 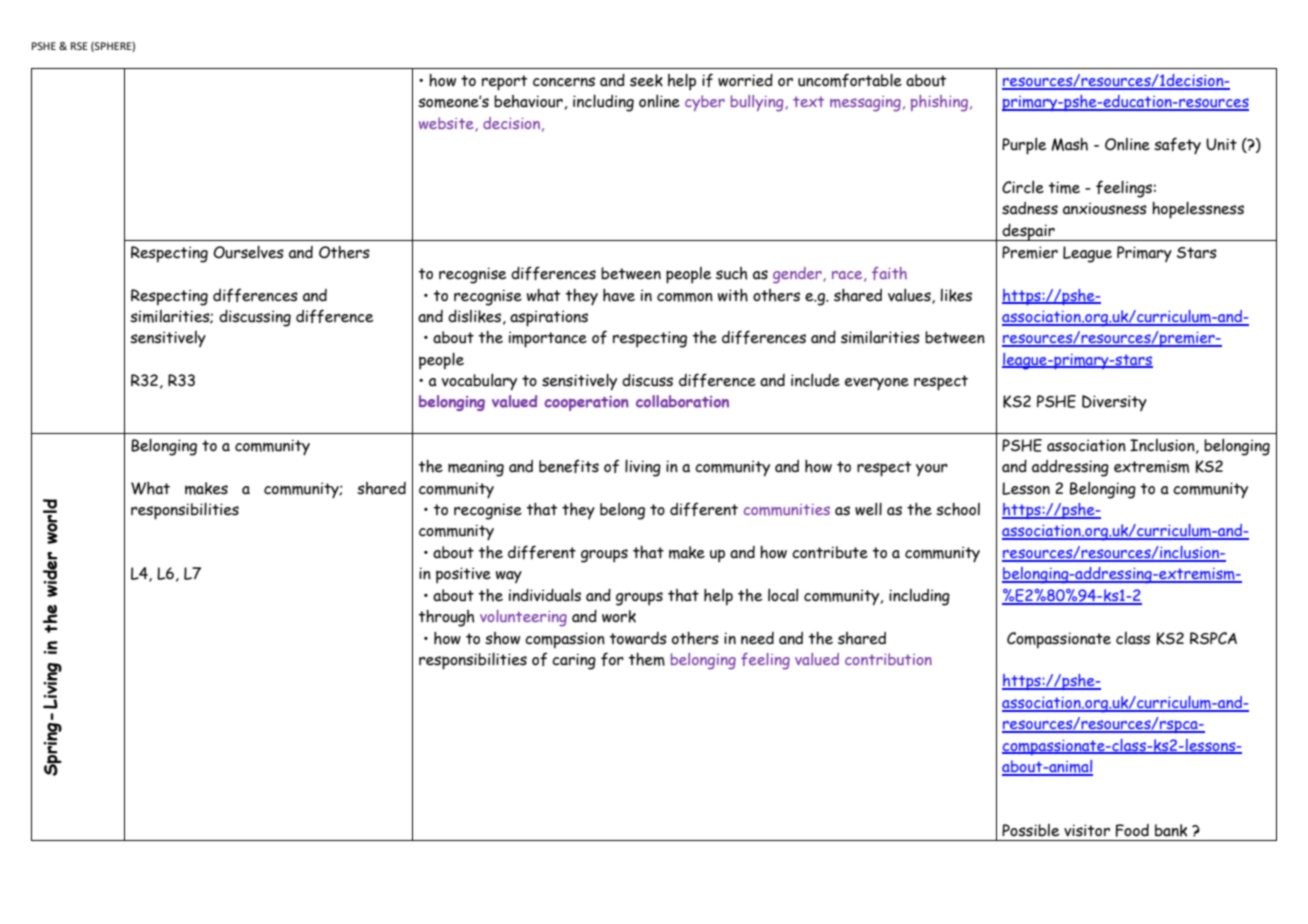 What do you see at coordinates (447, 124) in the screenshot?
I see `website` at bounding box center [447, 124].
